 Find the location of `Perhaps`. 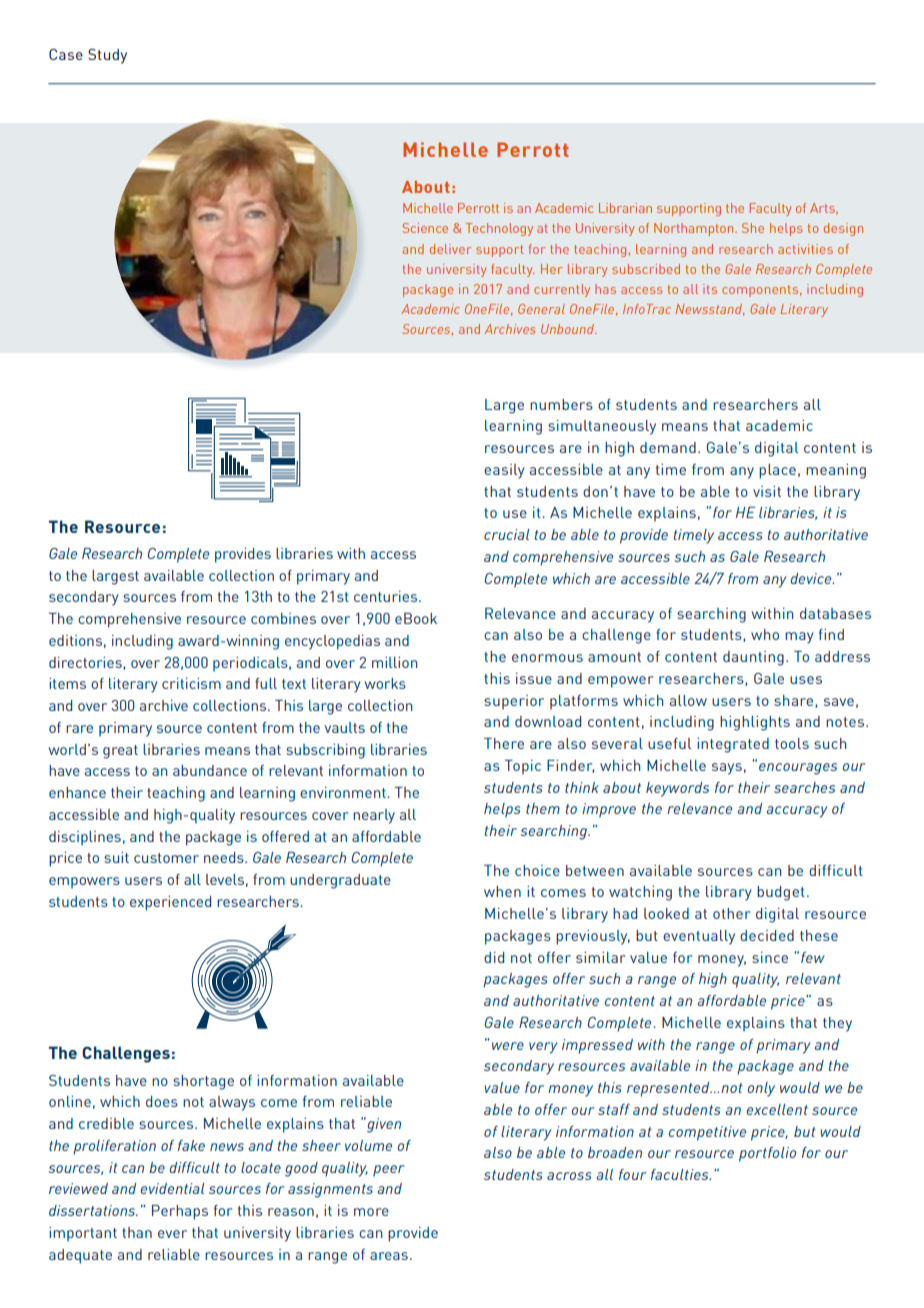

Perhaps is located at coordinates (180, 1212).
